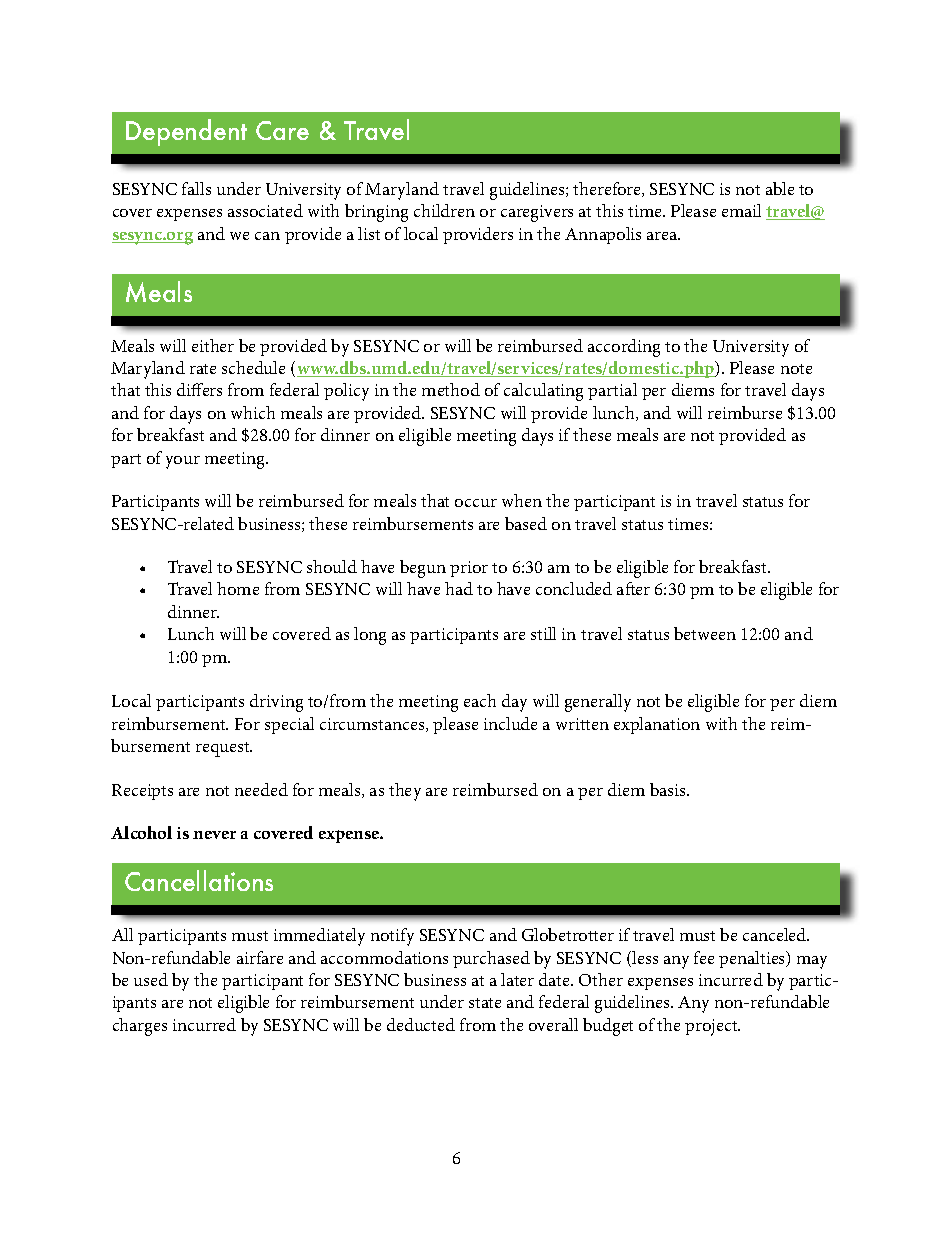 This screenshot has height=1233, width=952. I want to click on note, so click(796, 369).
